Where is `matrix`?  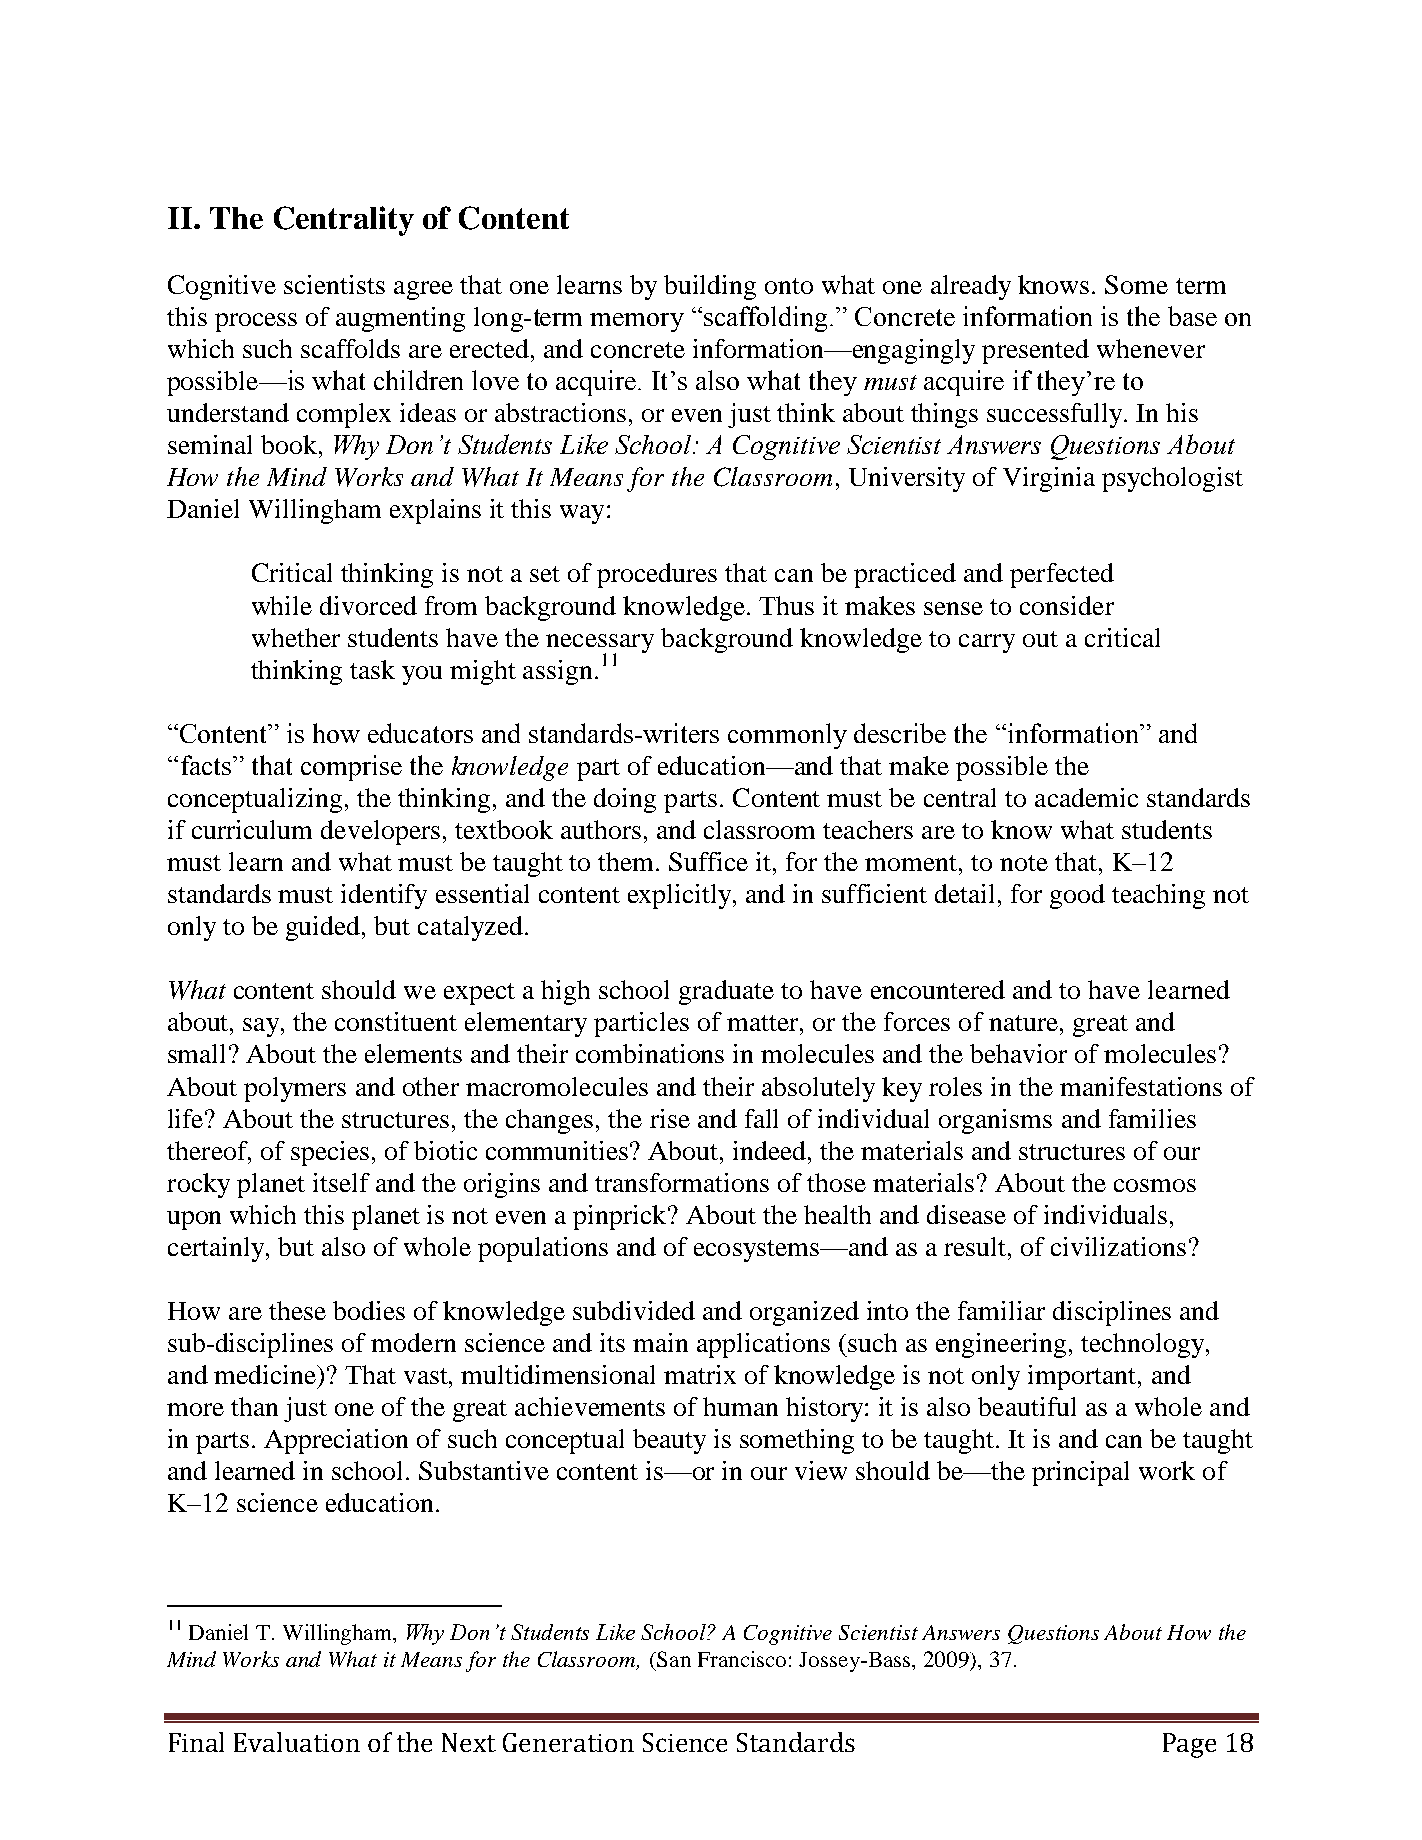
matrix is located at coordinates (700, 1374).
